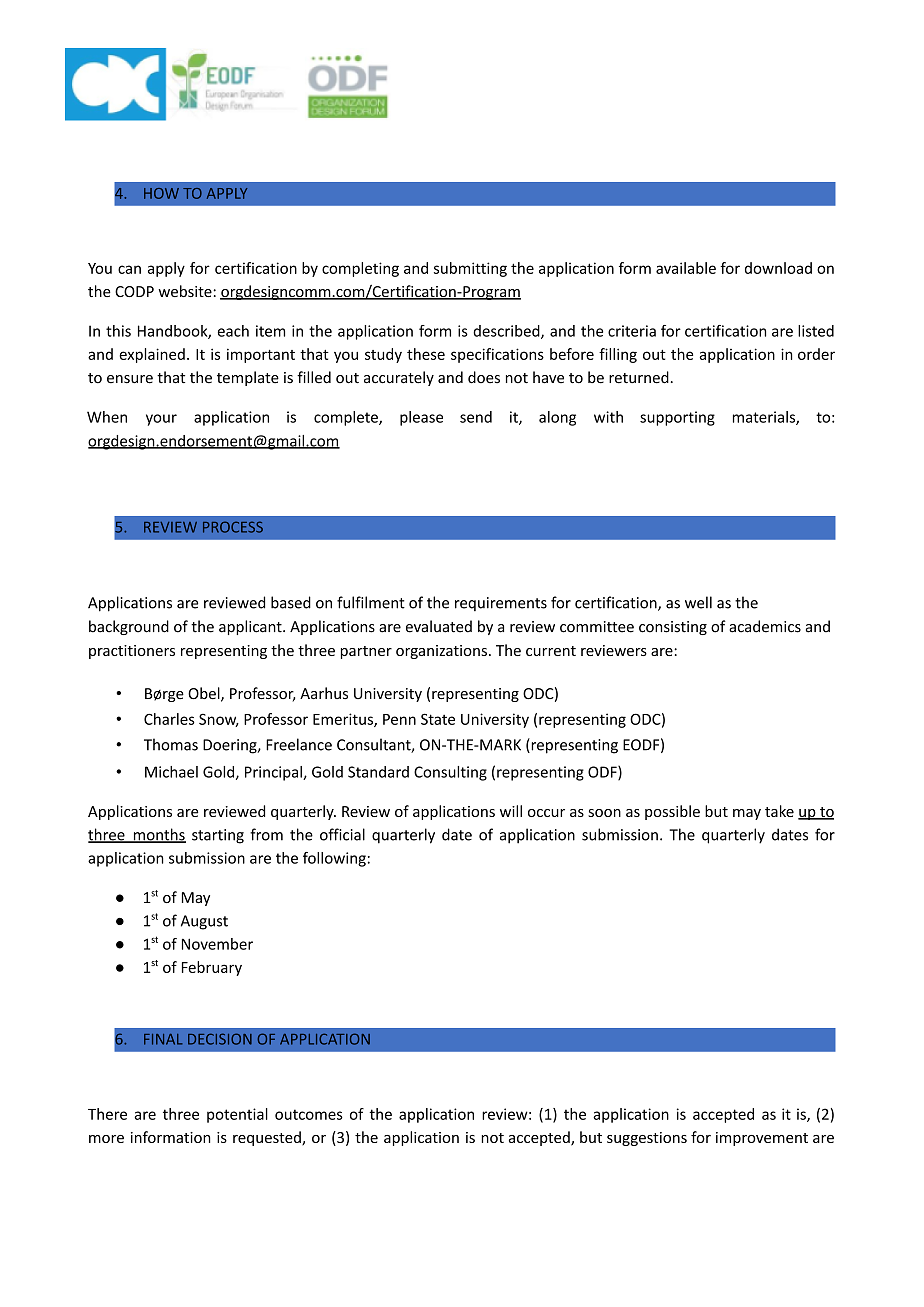 The image size is (924, 1307). I want to click on send, so click(476, 417).
